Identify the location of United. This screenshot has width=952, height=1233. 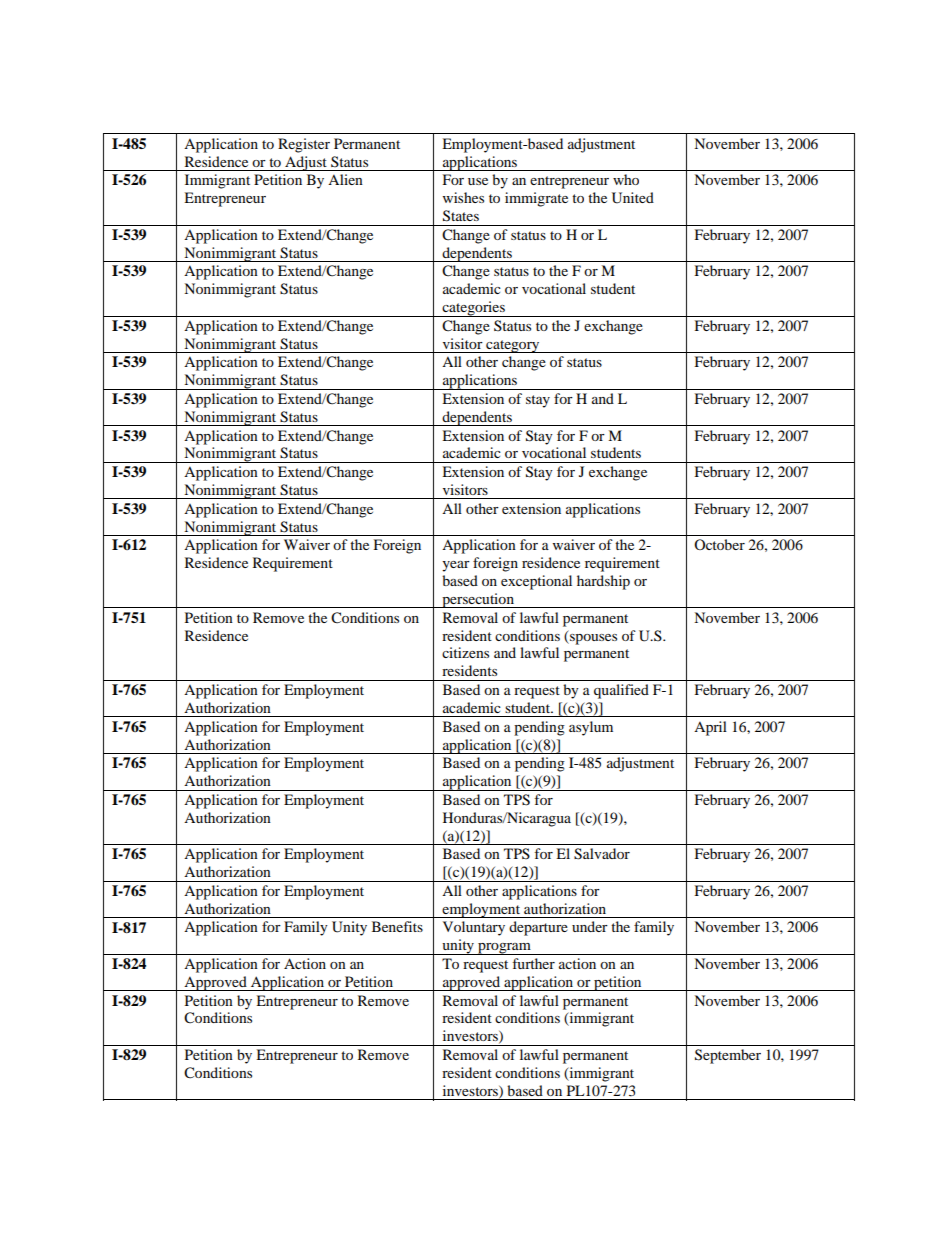
(633, 198).
